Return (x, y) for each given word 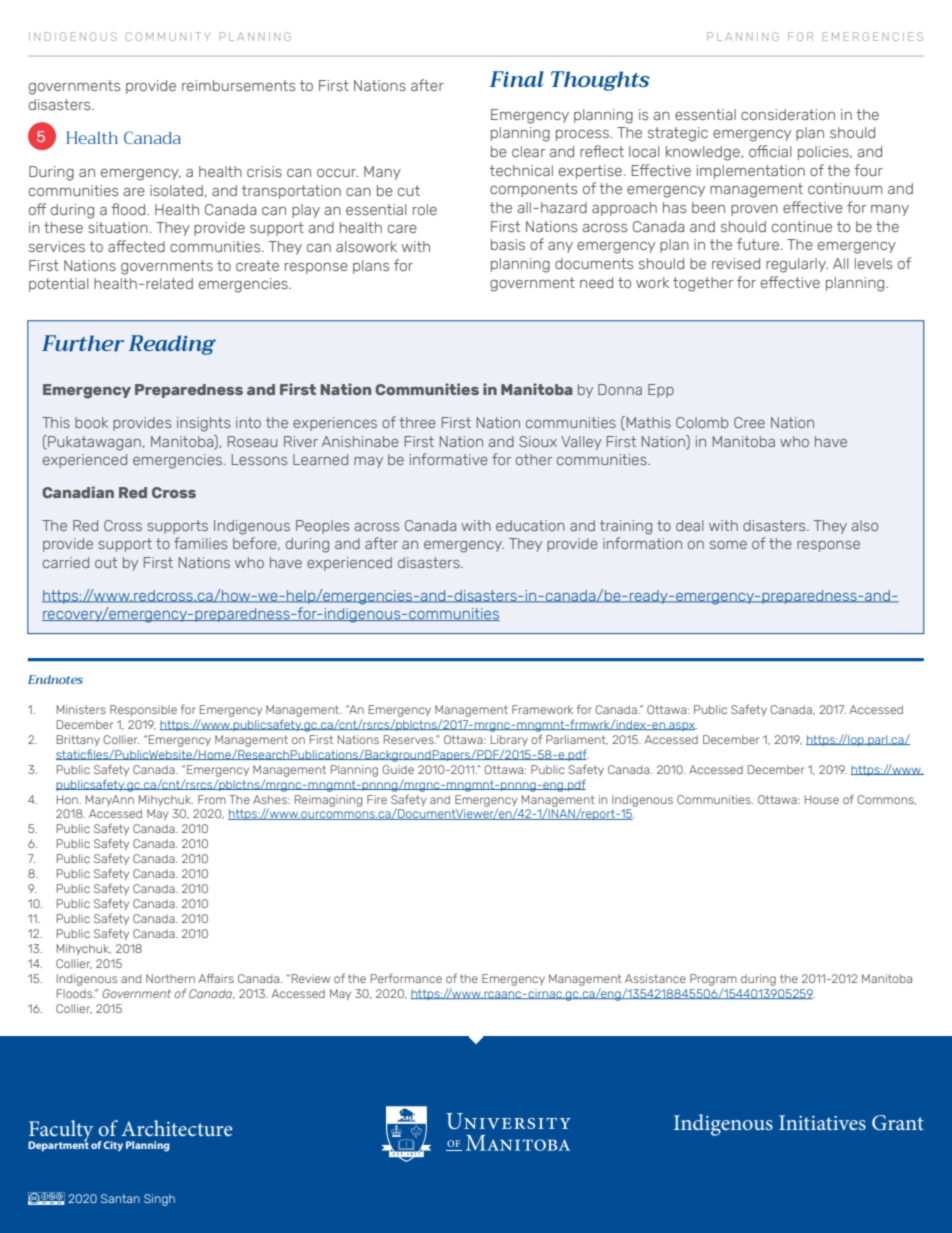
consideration (788, 114)
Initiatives (822, 1122)
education (530, 525)
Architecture (177, 1128)
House (822, 799)
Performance (406, 978)
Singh (159, 1200)
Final (516, 79)
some (728, 545)
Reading (172, 345)
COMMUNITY (168, 36)
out (106, 562)
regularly (797, 265)
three (417, 422)
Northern (170, 978)
